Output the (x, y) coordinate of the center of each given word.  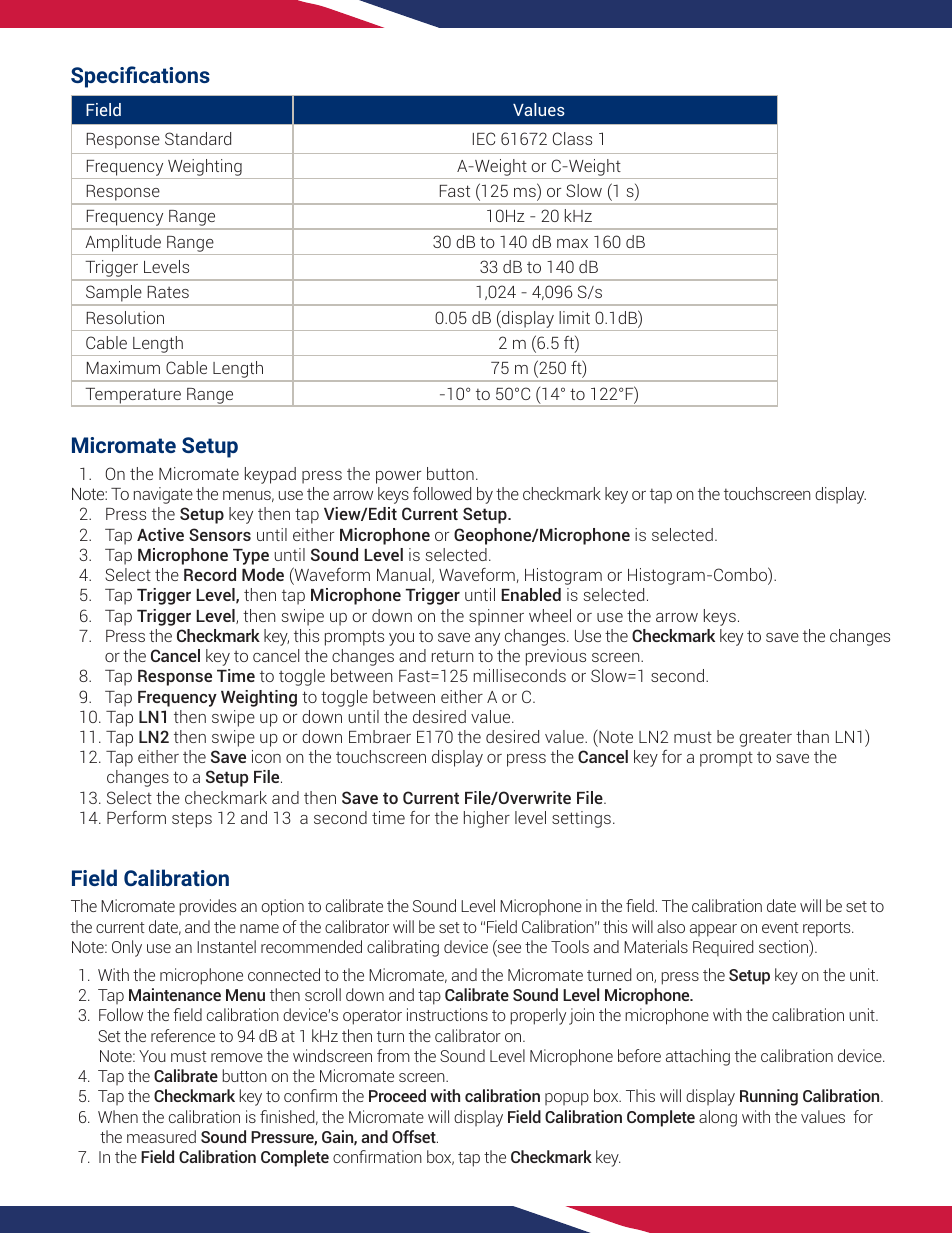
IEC (484, 138)
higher (487, 819)
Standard (198, 138)
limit (574, 317)
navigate (163, 495)
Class (572, 138)
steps (192, 820)
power (398, 477)
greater (765, 739)
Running (769, 1097)
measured (161, 1136)
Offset (415, 1136)
